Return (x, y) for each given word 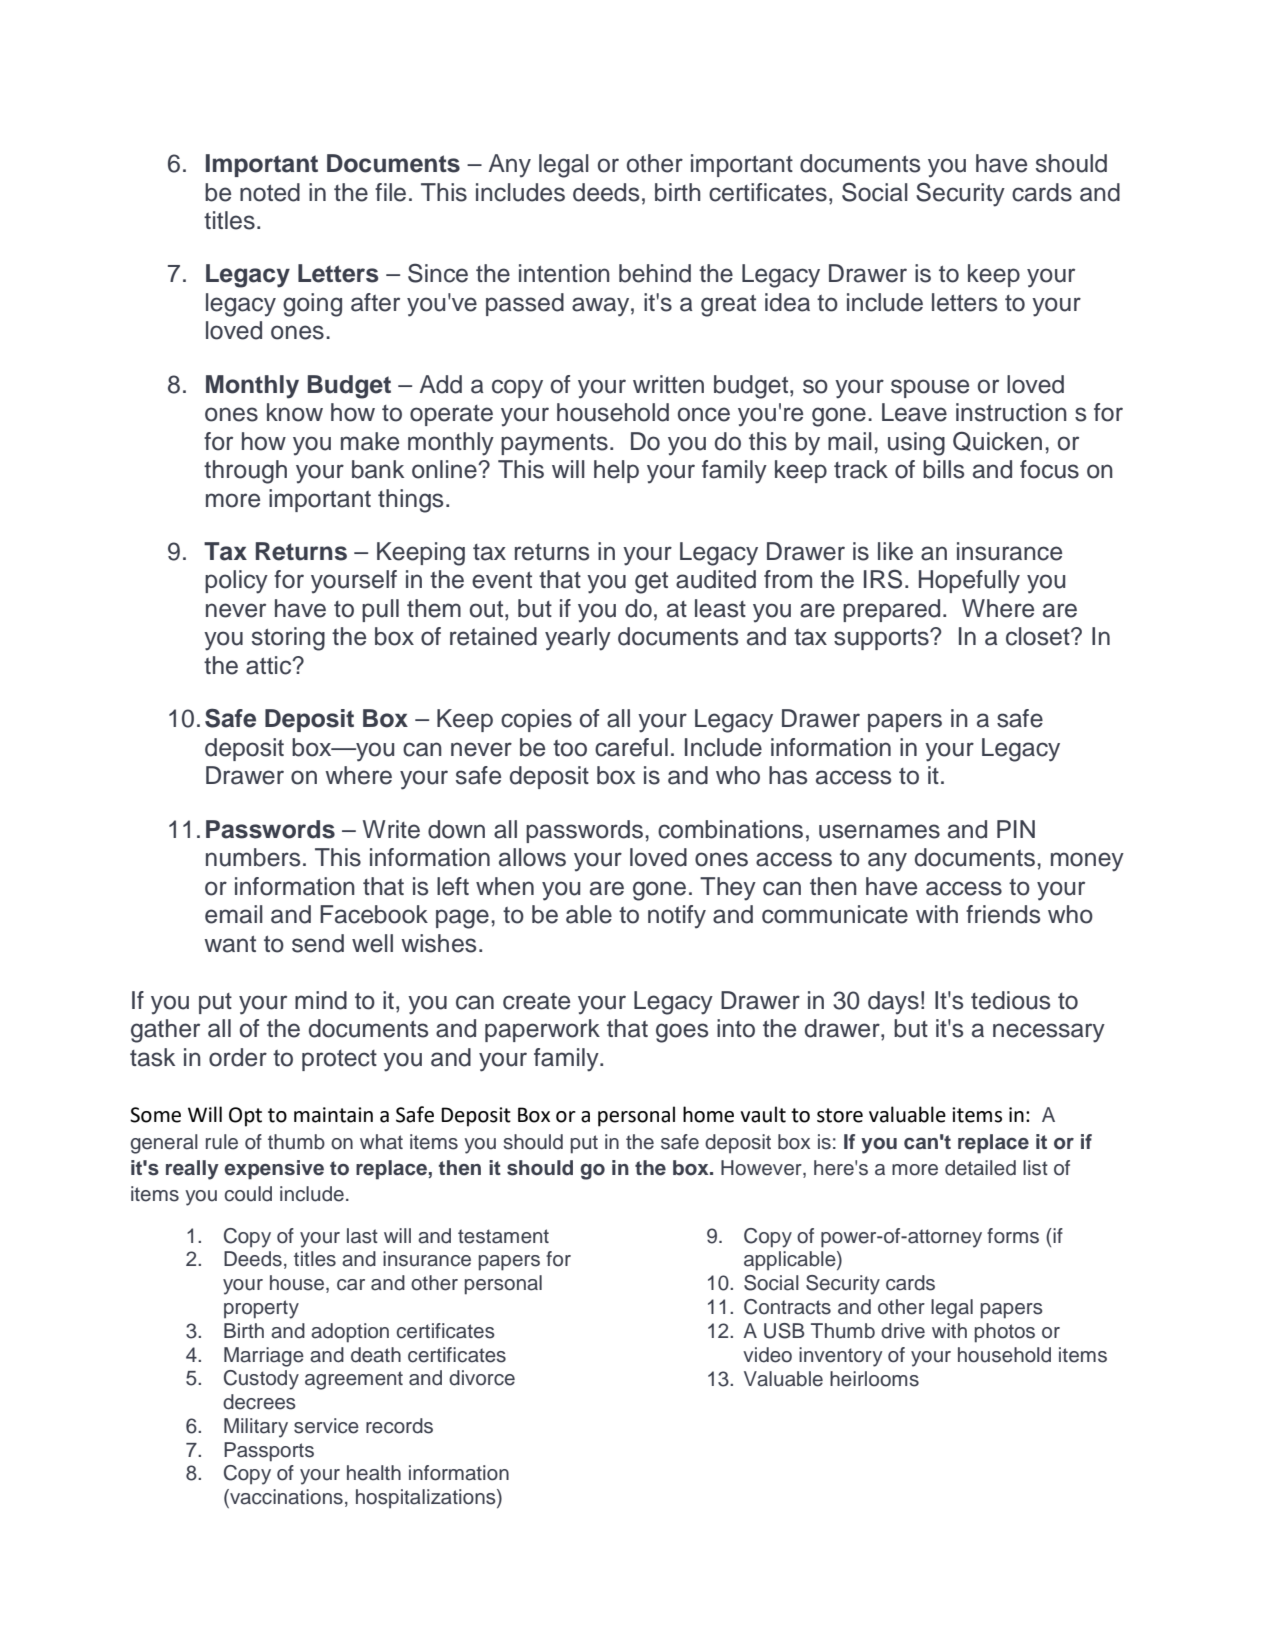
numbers (253, 857)
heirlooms (874, 1379)
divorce (482, 1378)
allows (532, 857)
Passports (269, 1452)
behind (655, 273)
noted (270, 192)
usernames (879, 831)
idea (787, 302)
